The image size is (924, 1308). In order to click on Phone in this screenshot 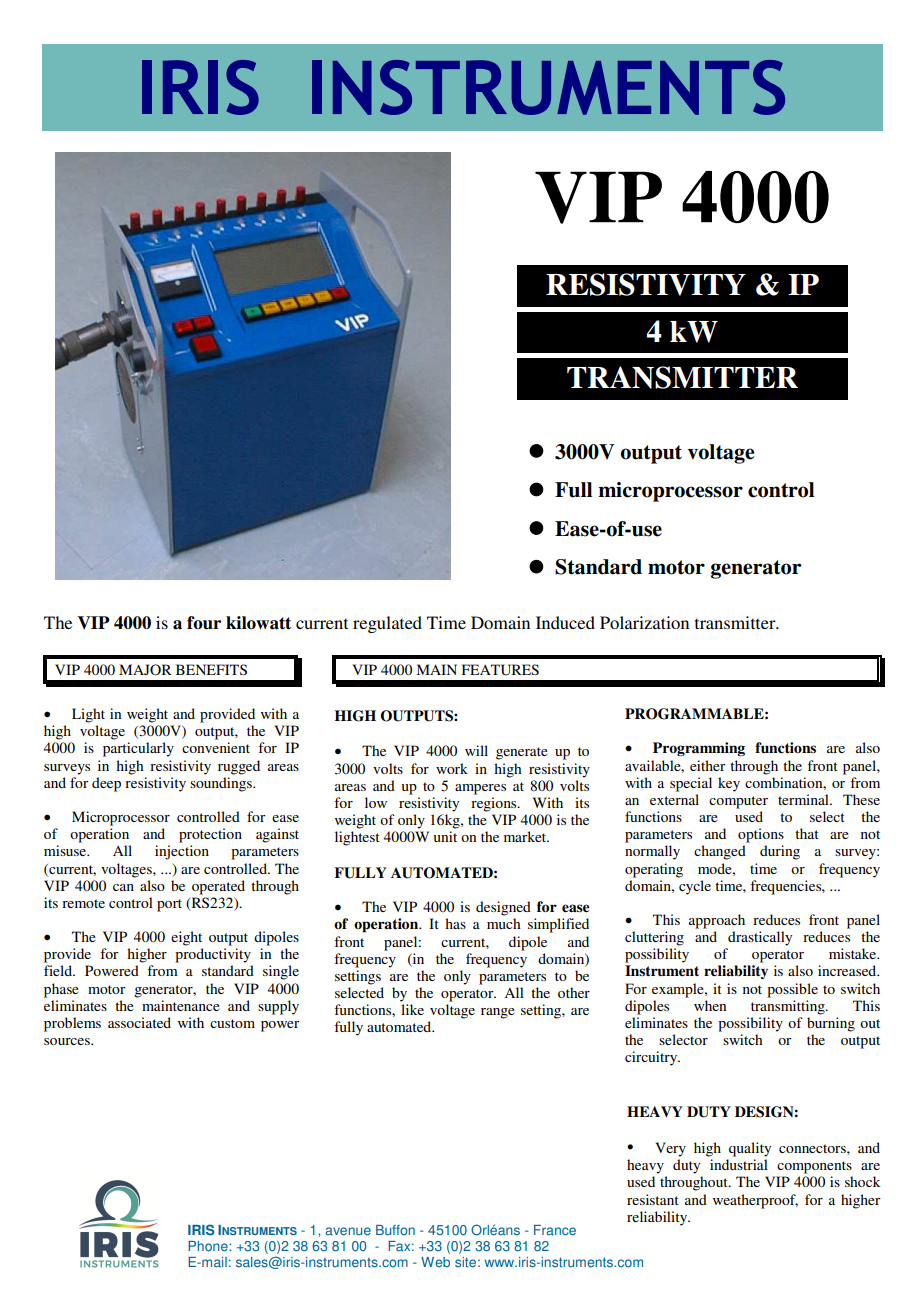, I will do `click(209, 1246)`.
